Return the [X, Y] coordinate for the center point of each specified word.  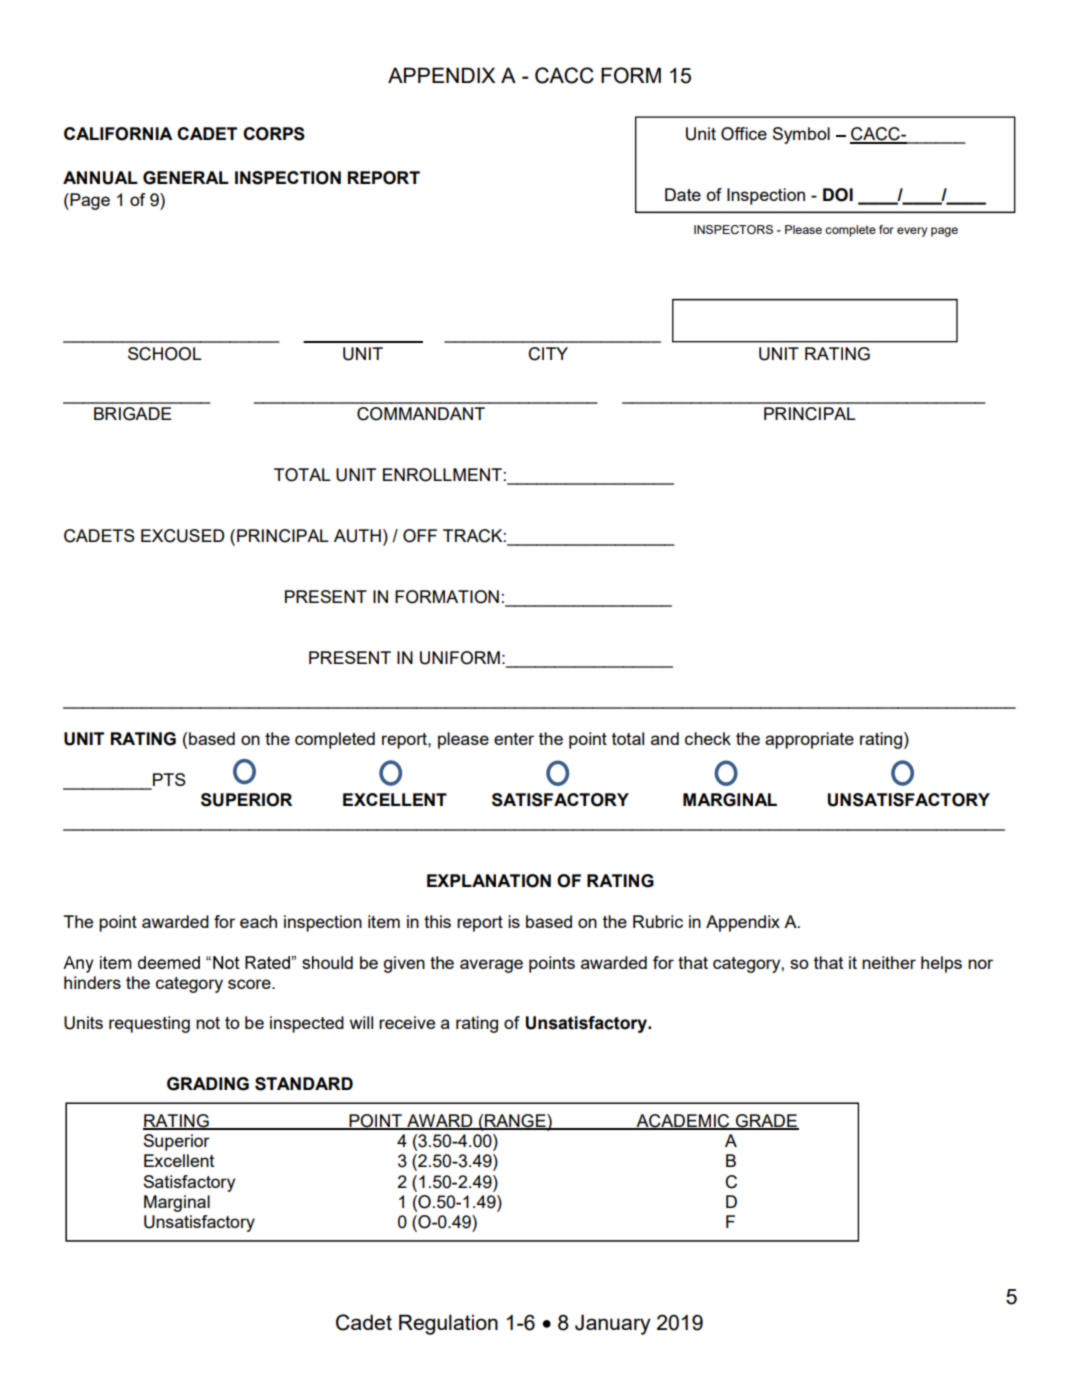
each [258, 921]
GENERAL [186, 178]
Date [683, 194]
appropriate [809, 740]
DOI [838, 195]
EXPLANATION [489, 881]
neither [889, 962]
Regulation [448, 1324]
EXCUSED [182, 536]
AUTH [357, 536]
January [613, 1324]
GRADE [766, 1121]
